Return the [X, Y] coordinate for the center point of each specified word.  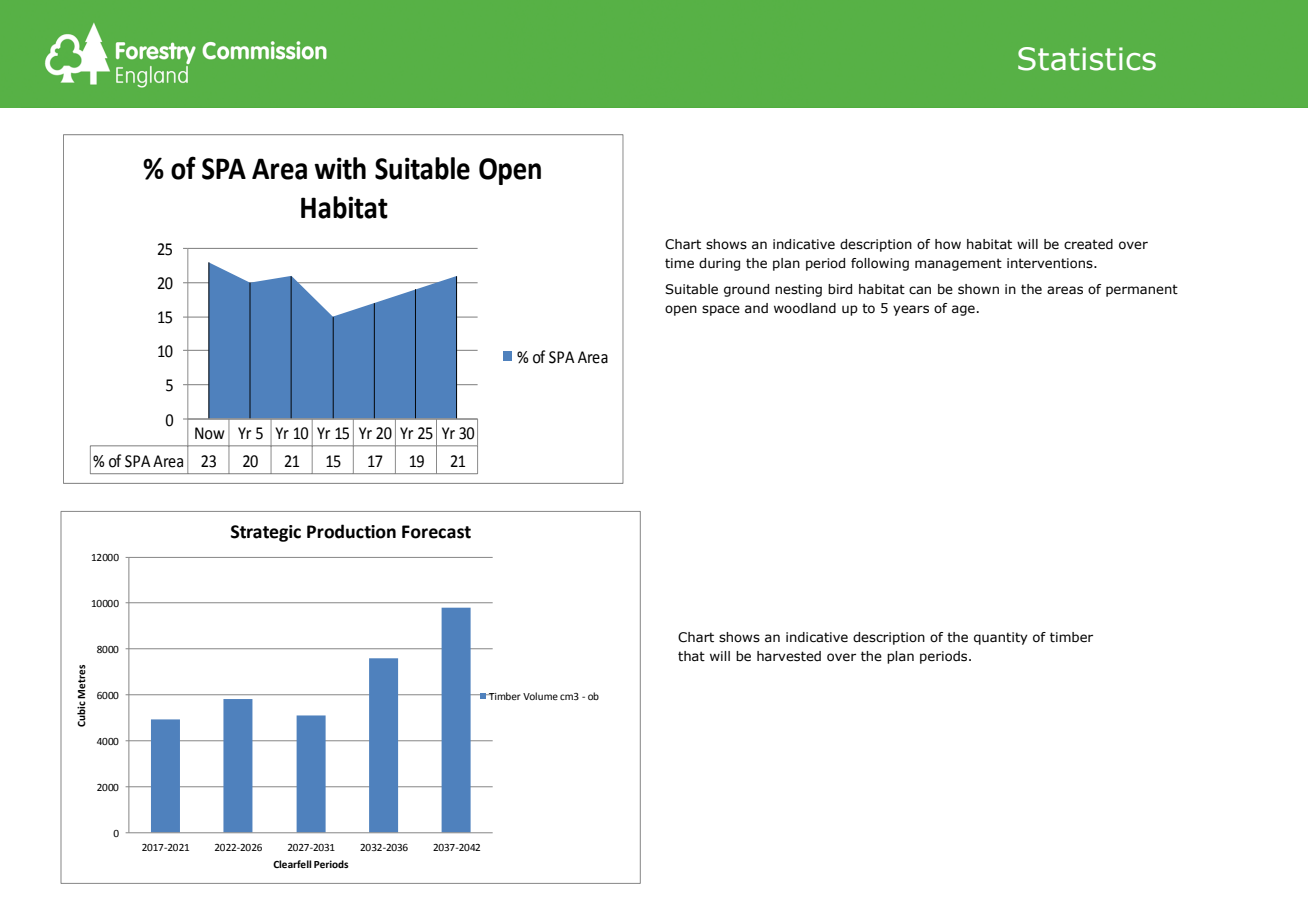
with [340, 168]
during [719, 264]
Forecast [436, 532]
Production [351, 531]
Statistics [1087, 59]
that [691, 656]
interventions [1051, 263]
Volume [540, 696]
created [1088, 244]
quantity [1001, 638]
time [679, 263]
